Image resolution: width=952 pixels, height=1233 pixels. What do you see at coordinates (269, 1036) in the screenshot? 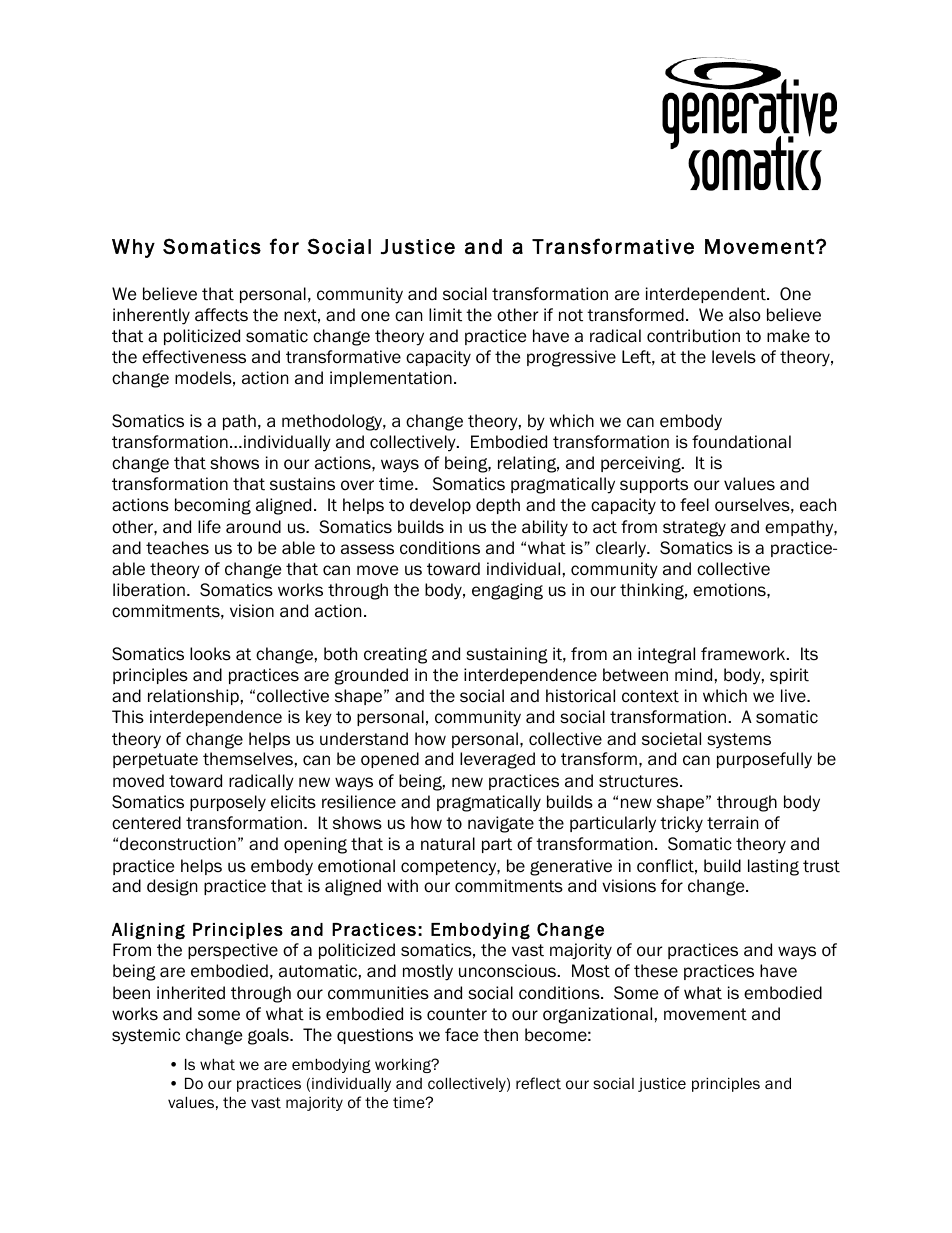
I see `goals` at bounding box center [269, 1036].
